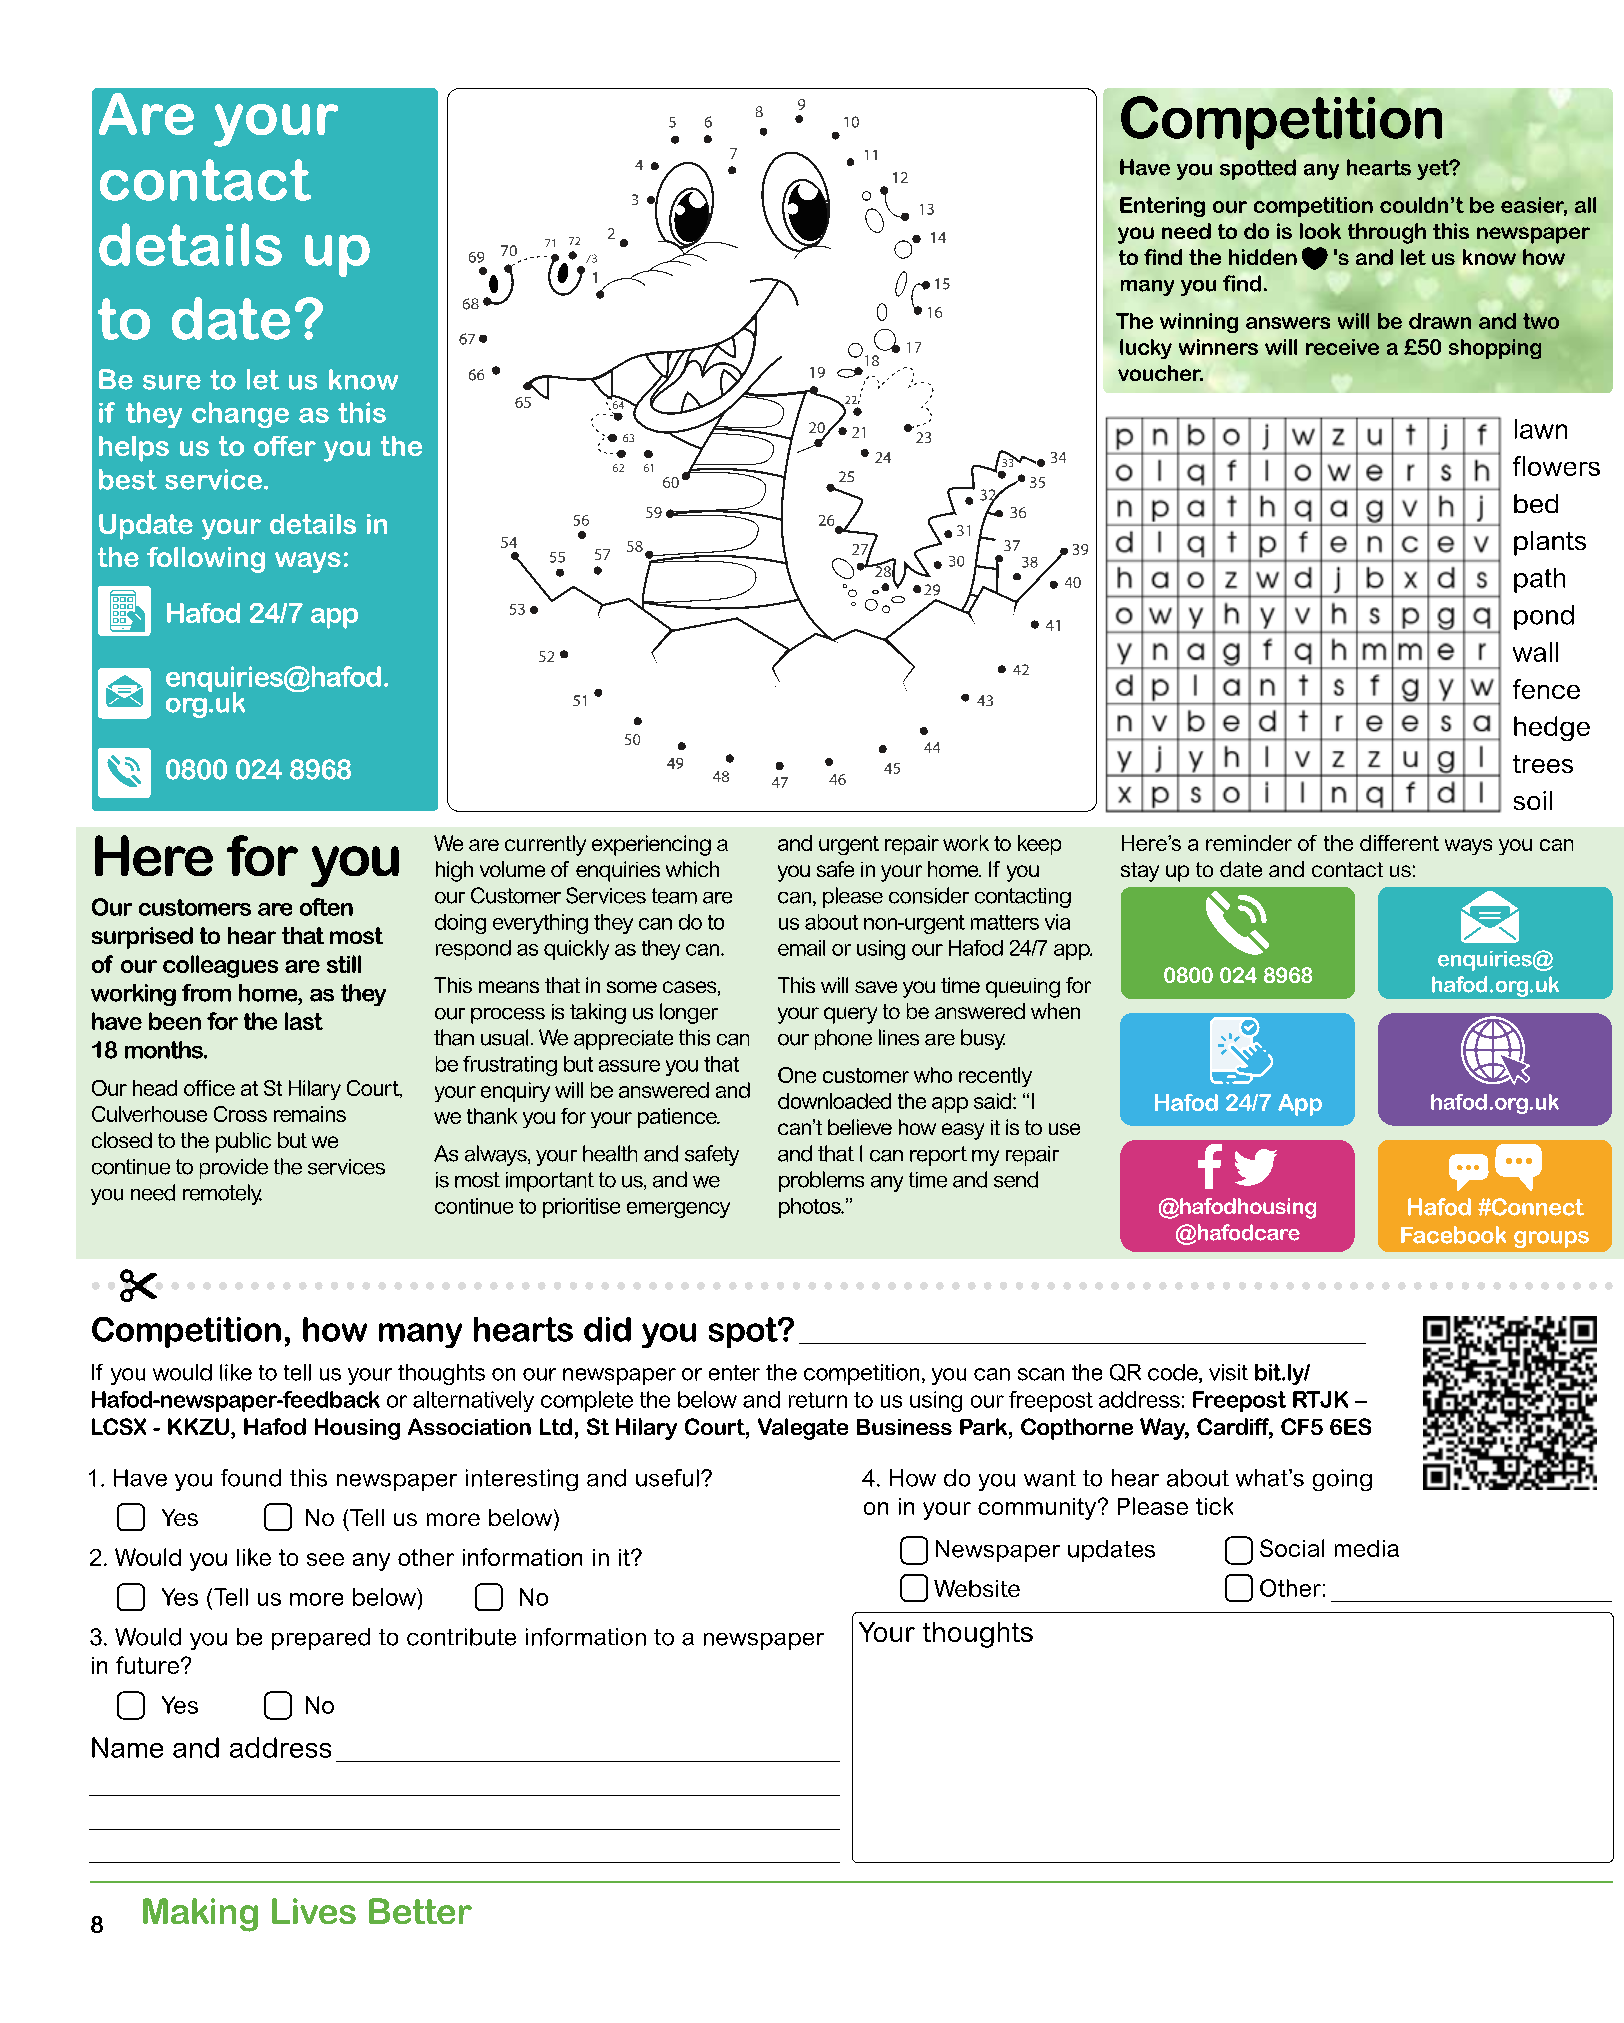 The width and height of the screenshot is (1624, 2023). Describe the element at coordinates (1367, 1548) in the screenshot. I see `media` at that location.
